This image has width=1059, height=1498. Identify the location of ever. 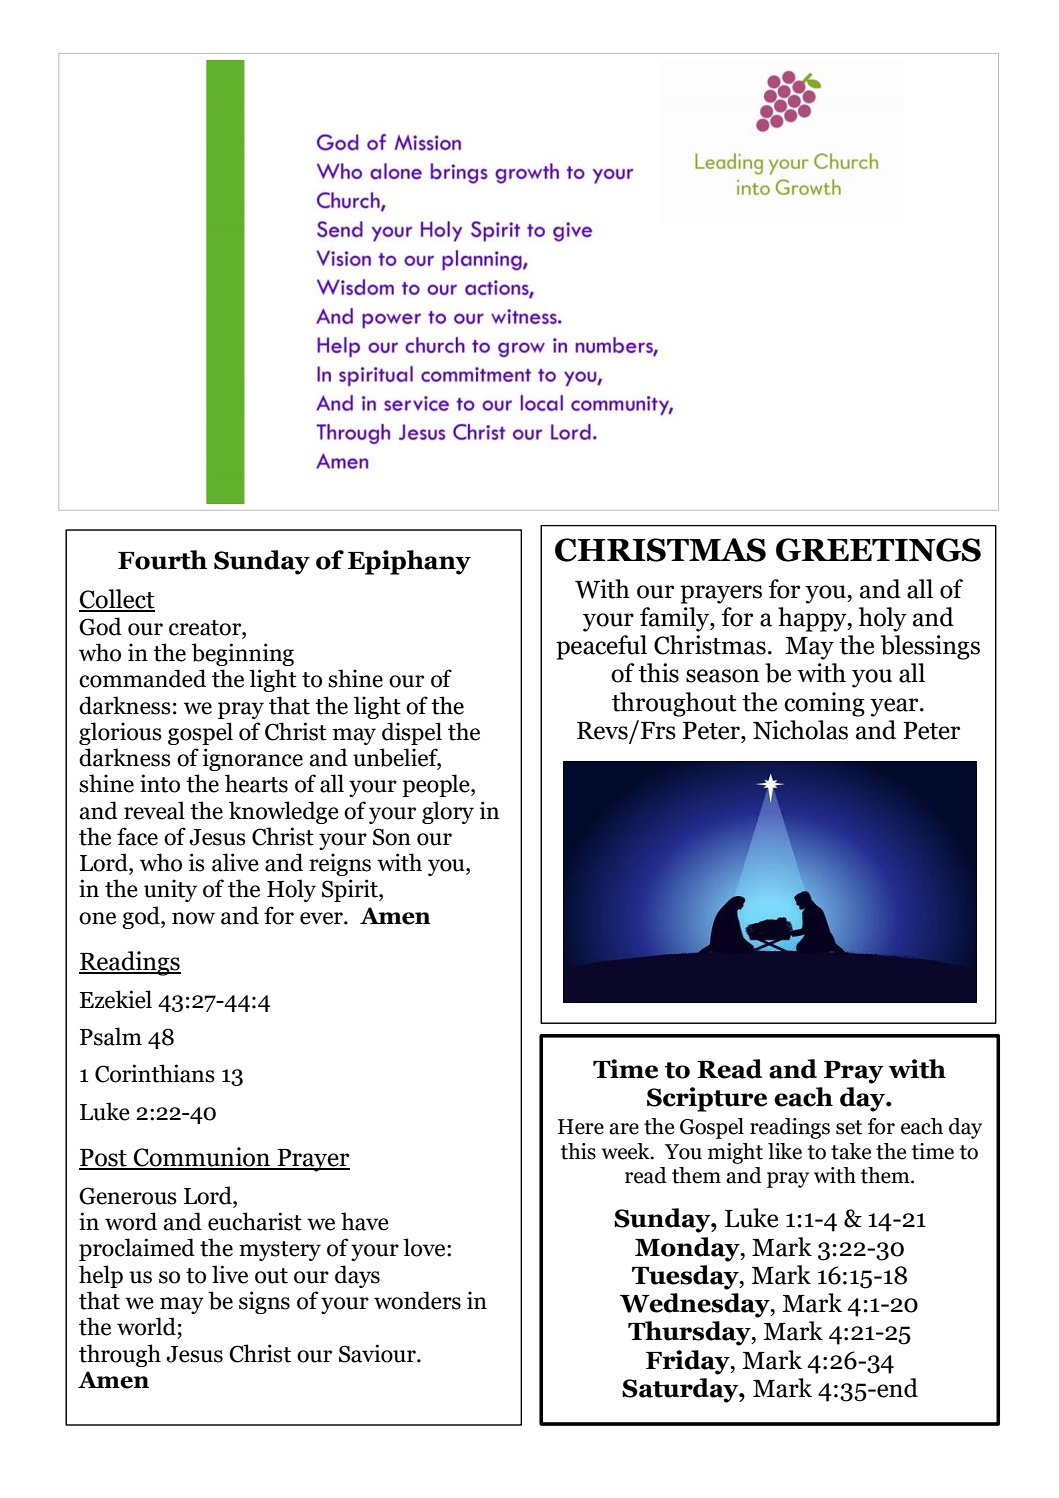
(322, 918).
